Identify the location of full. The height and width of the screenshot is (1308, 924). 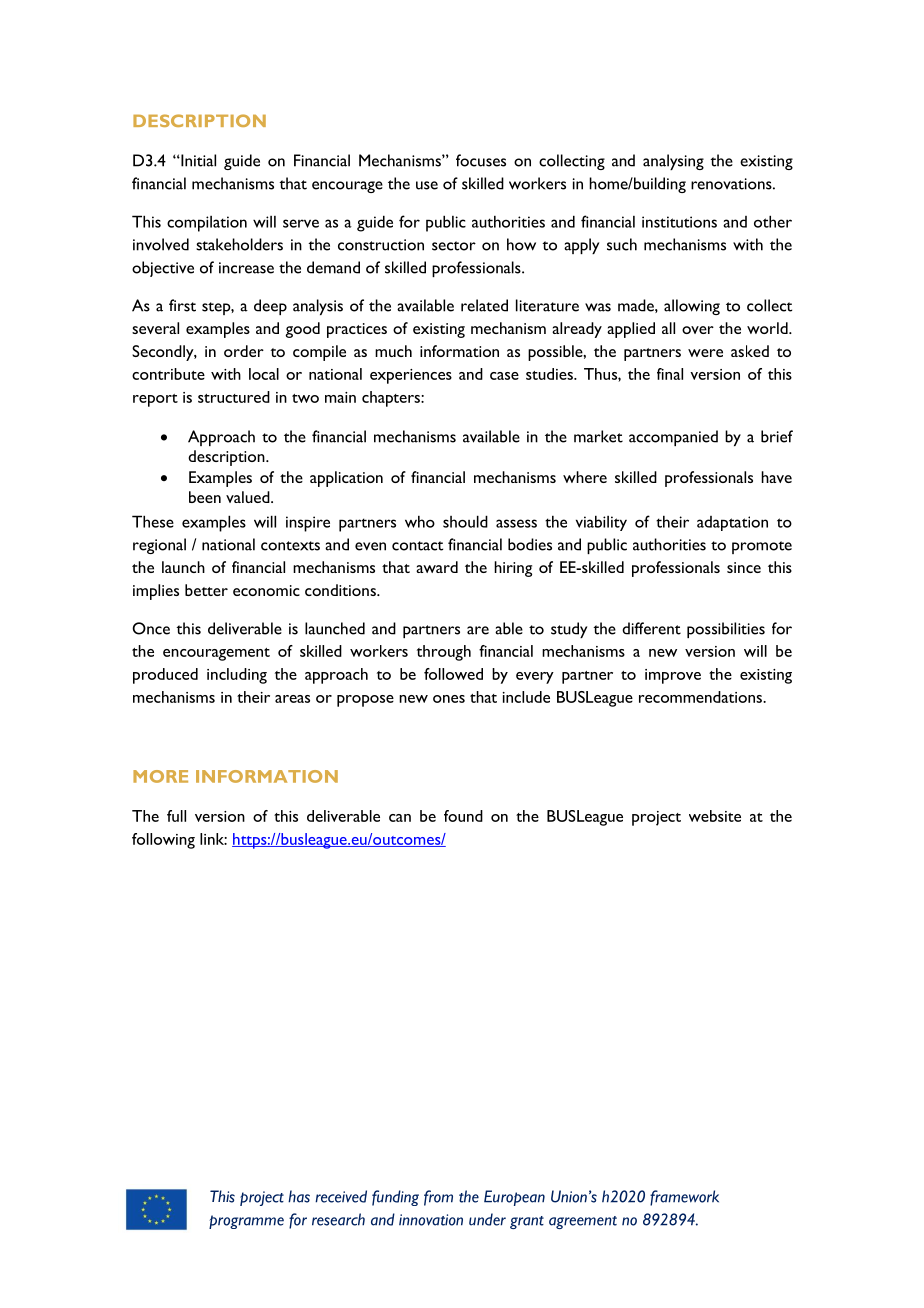
(176, 816).
